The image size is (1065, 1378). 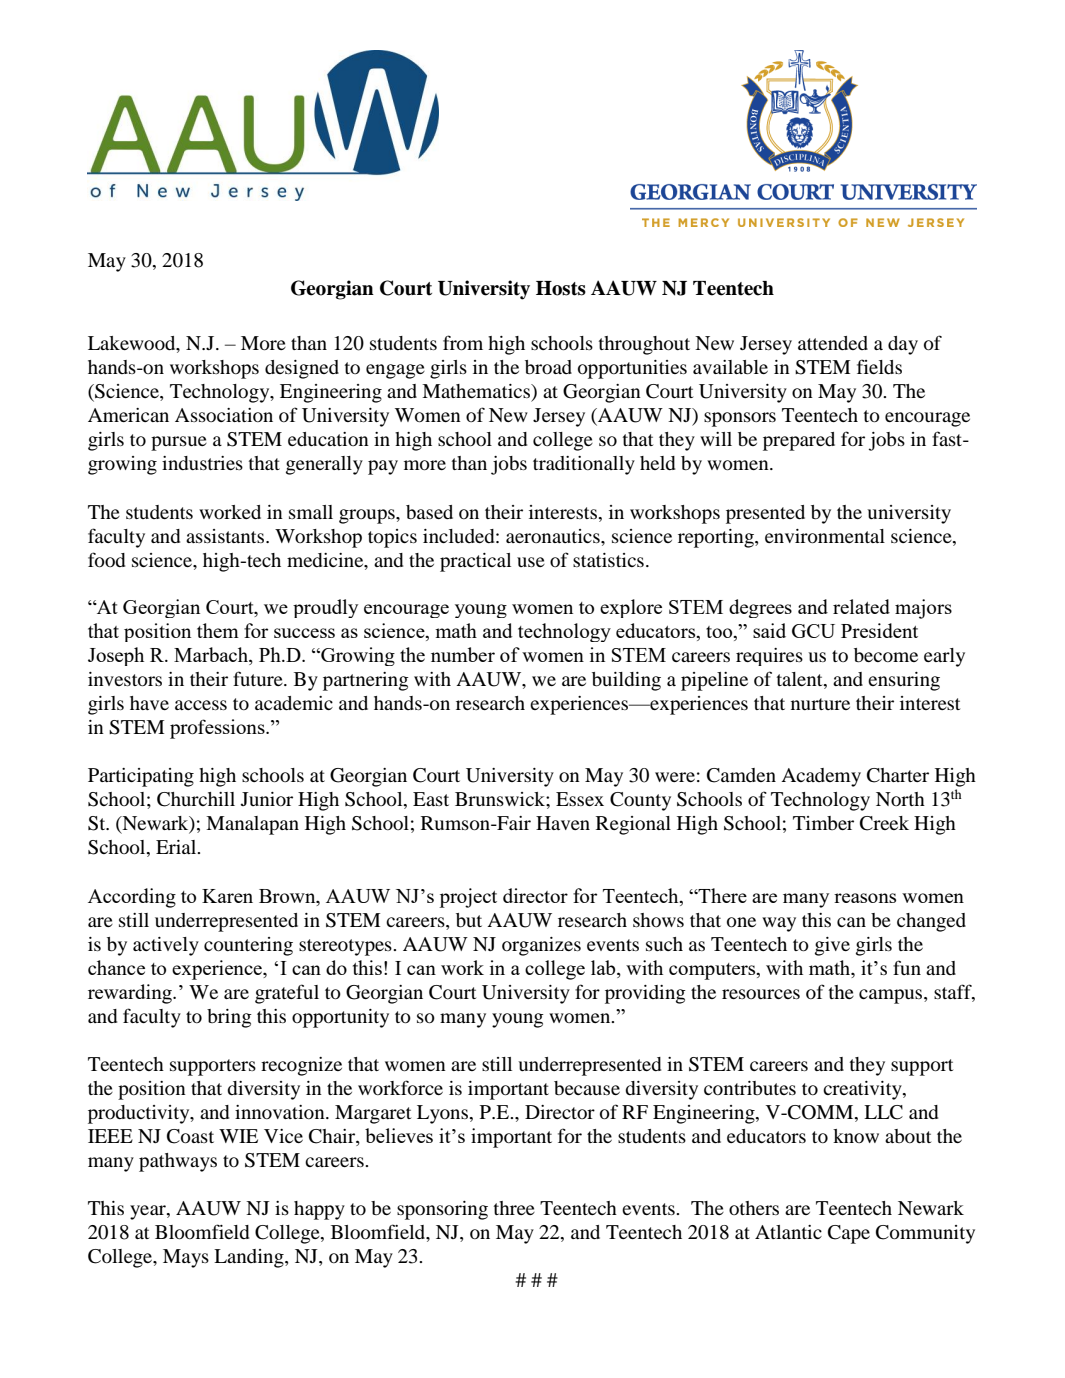 I want to click on give, so click(x=832, y=946).
